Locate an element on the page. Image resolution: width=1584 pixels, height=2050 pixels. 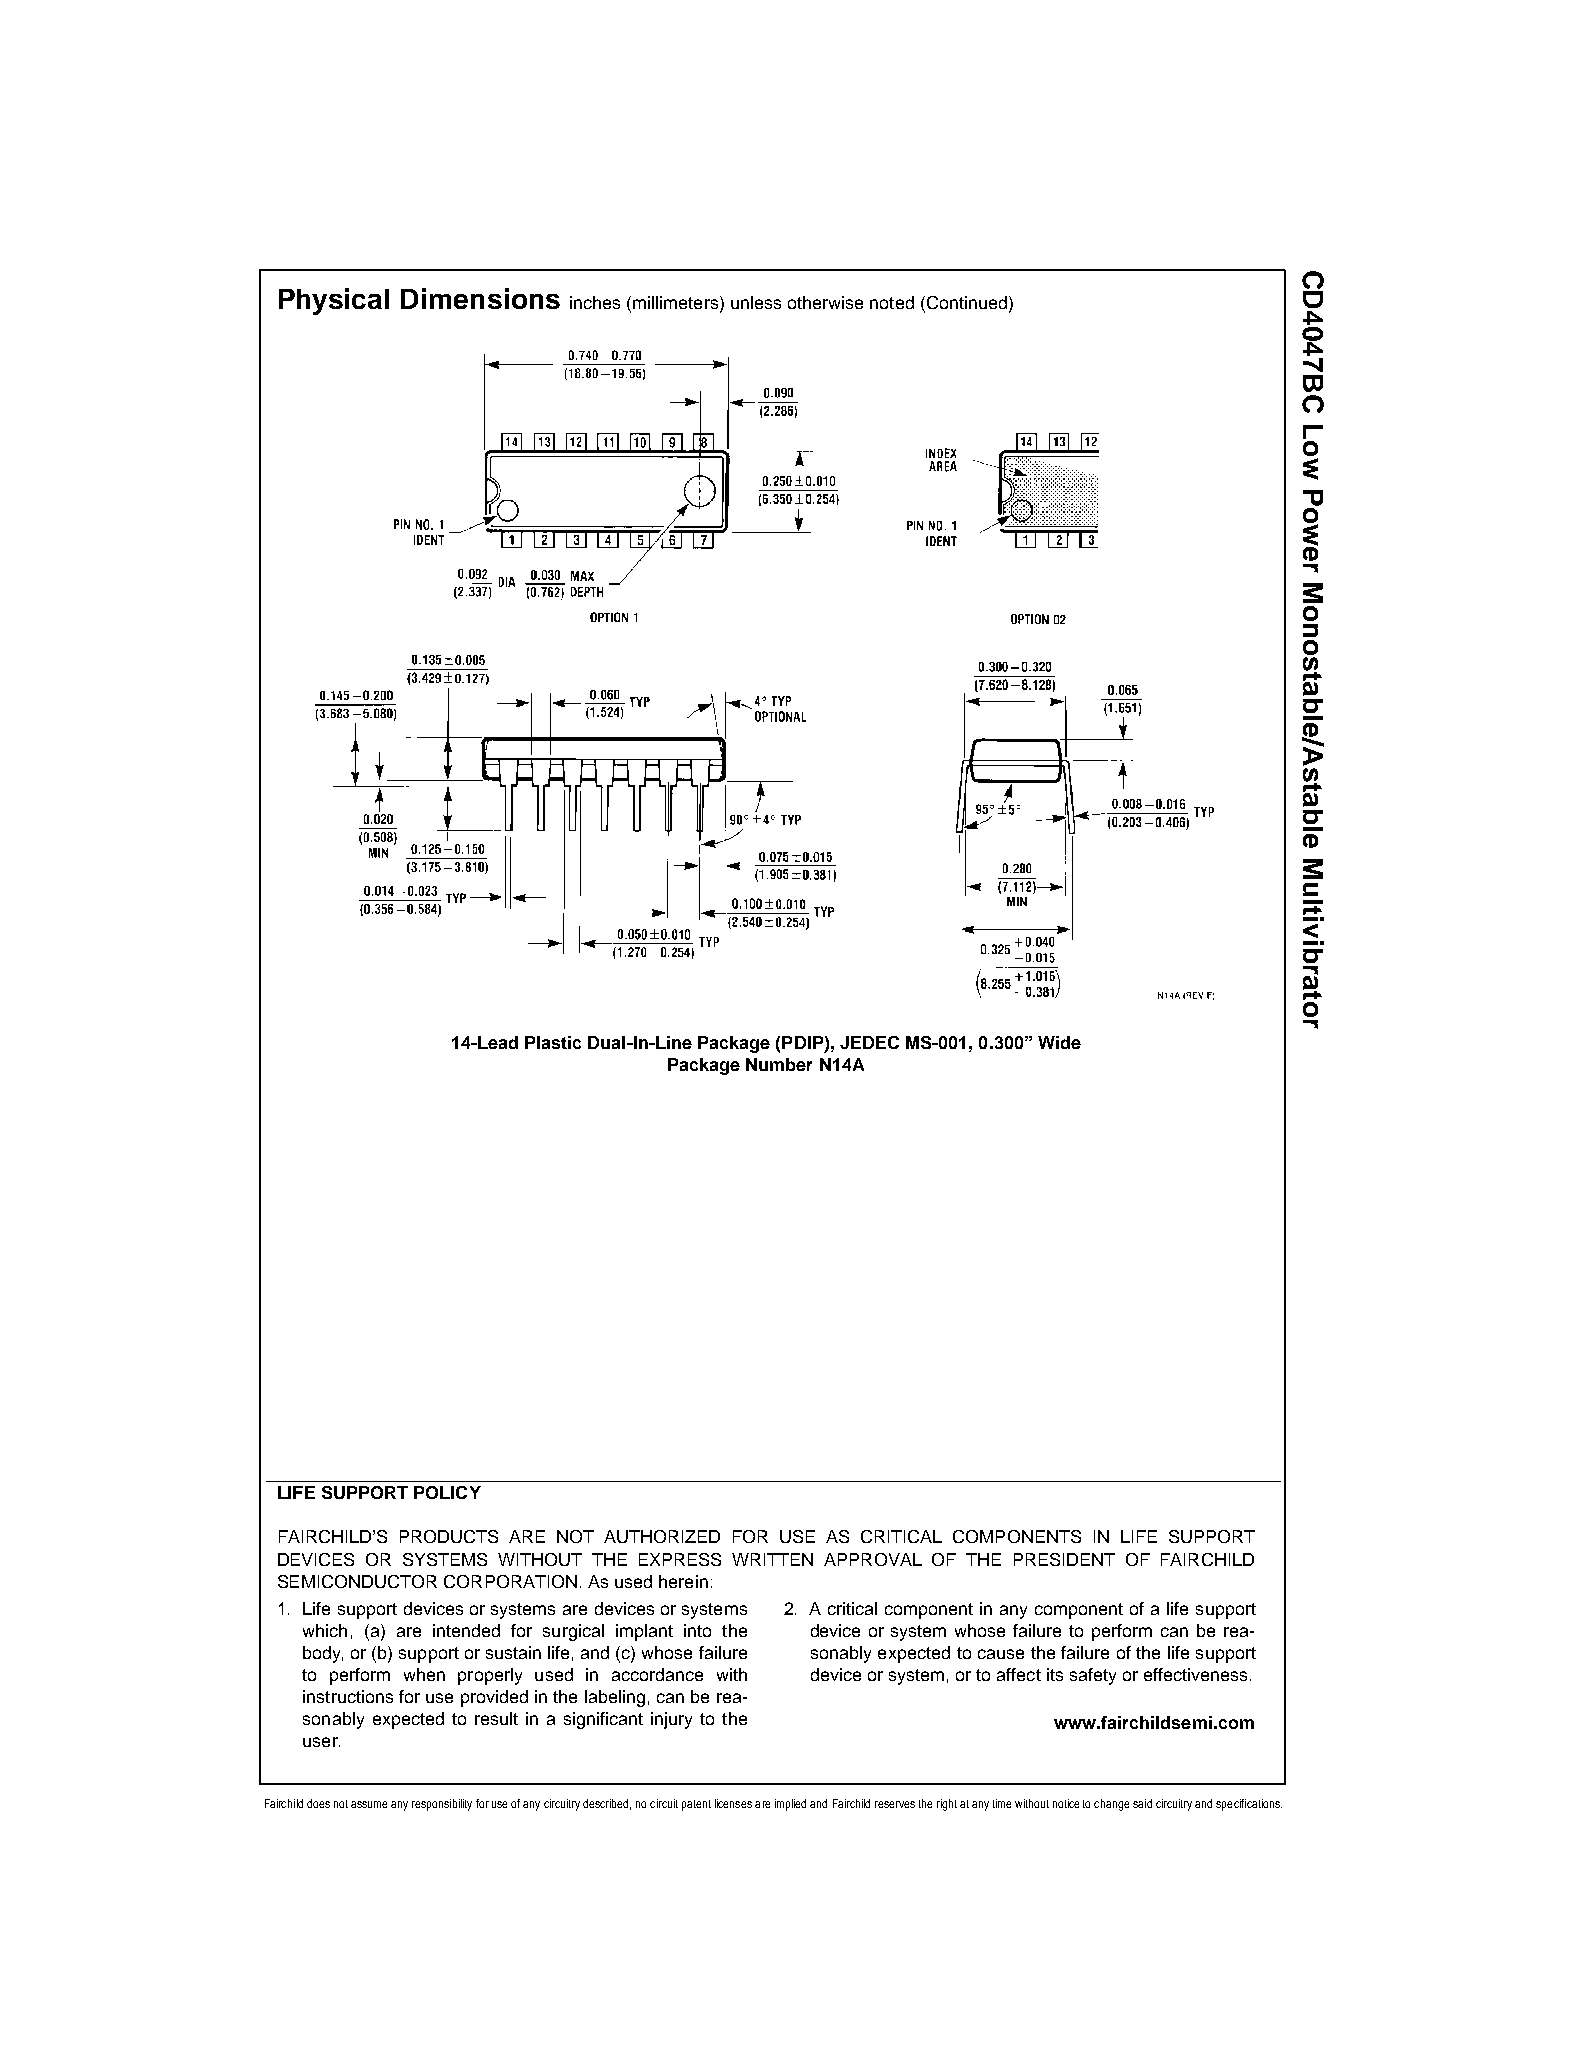
POLICY is located at coordinates (447, 1492).
